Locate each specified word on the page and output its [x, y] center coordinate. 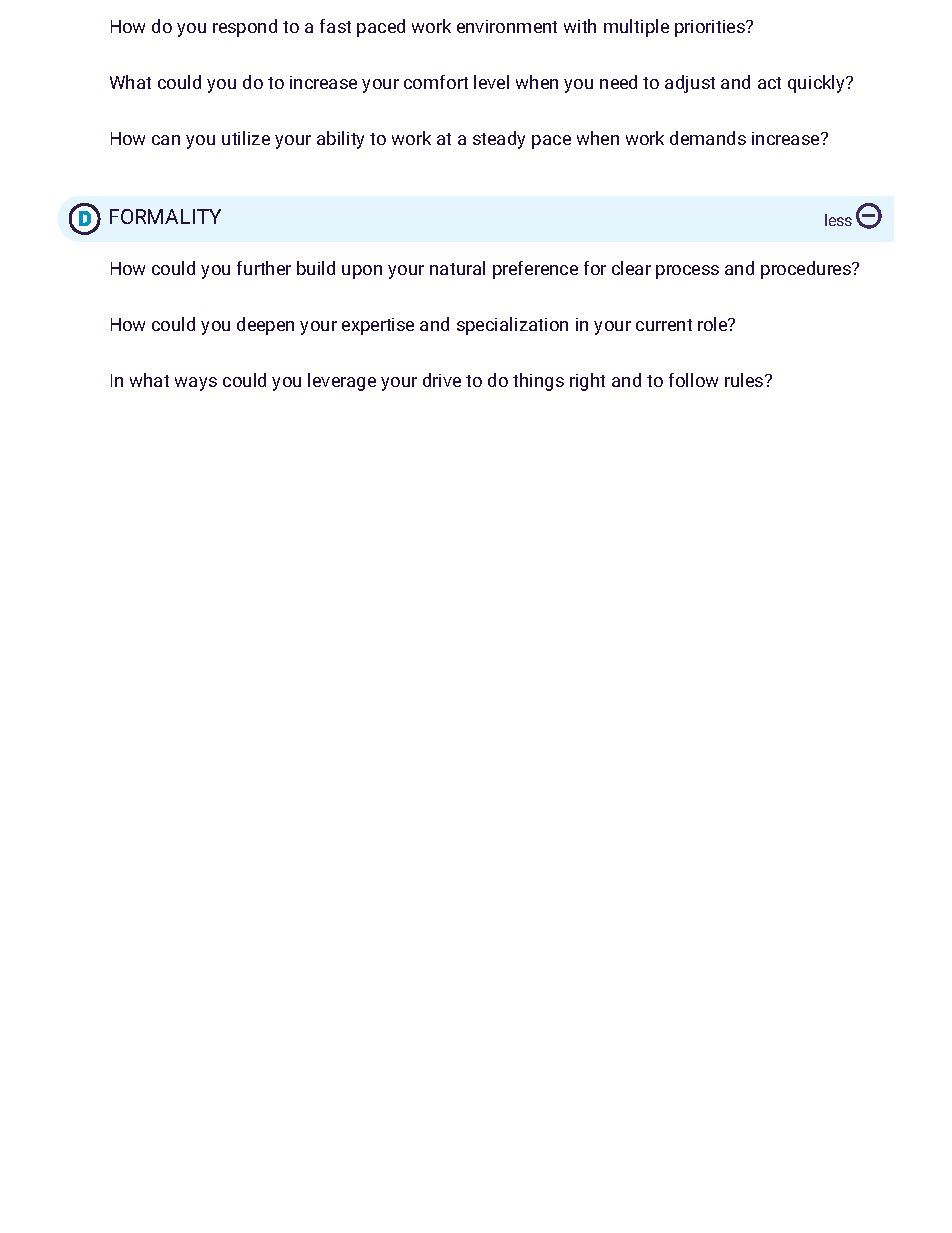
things [538, 382]
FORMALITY [165, 216]
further [264, 268]
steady [499, 140]
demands [708, 138]
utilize [246, 138]
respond [245, 28]
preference [535, 270]
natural [457, 268]
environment [507, 26]
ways [196, 384]
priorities [711, 28]
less [838, 220]
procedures [807, 270]
